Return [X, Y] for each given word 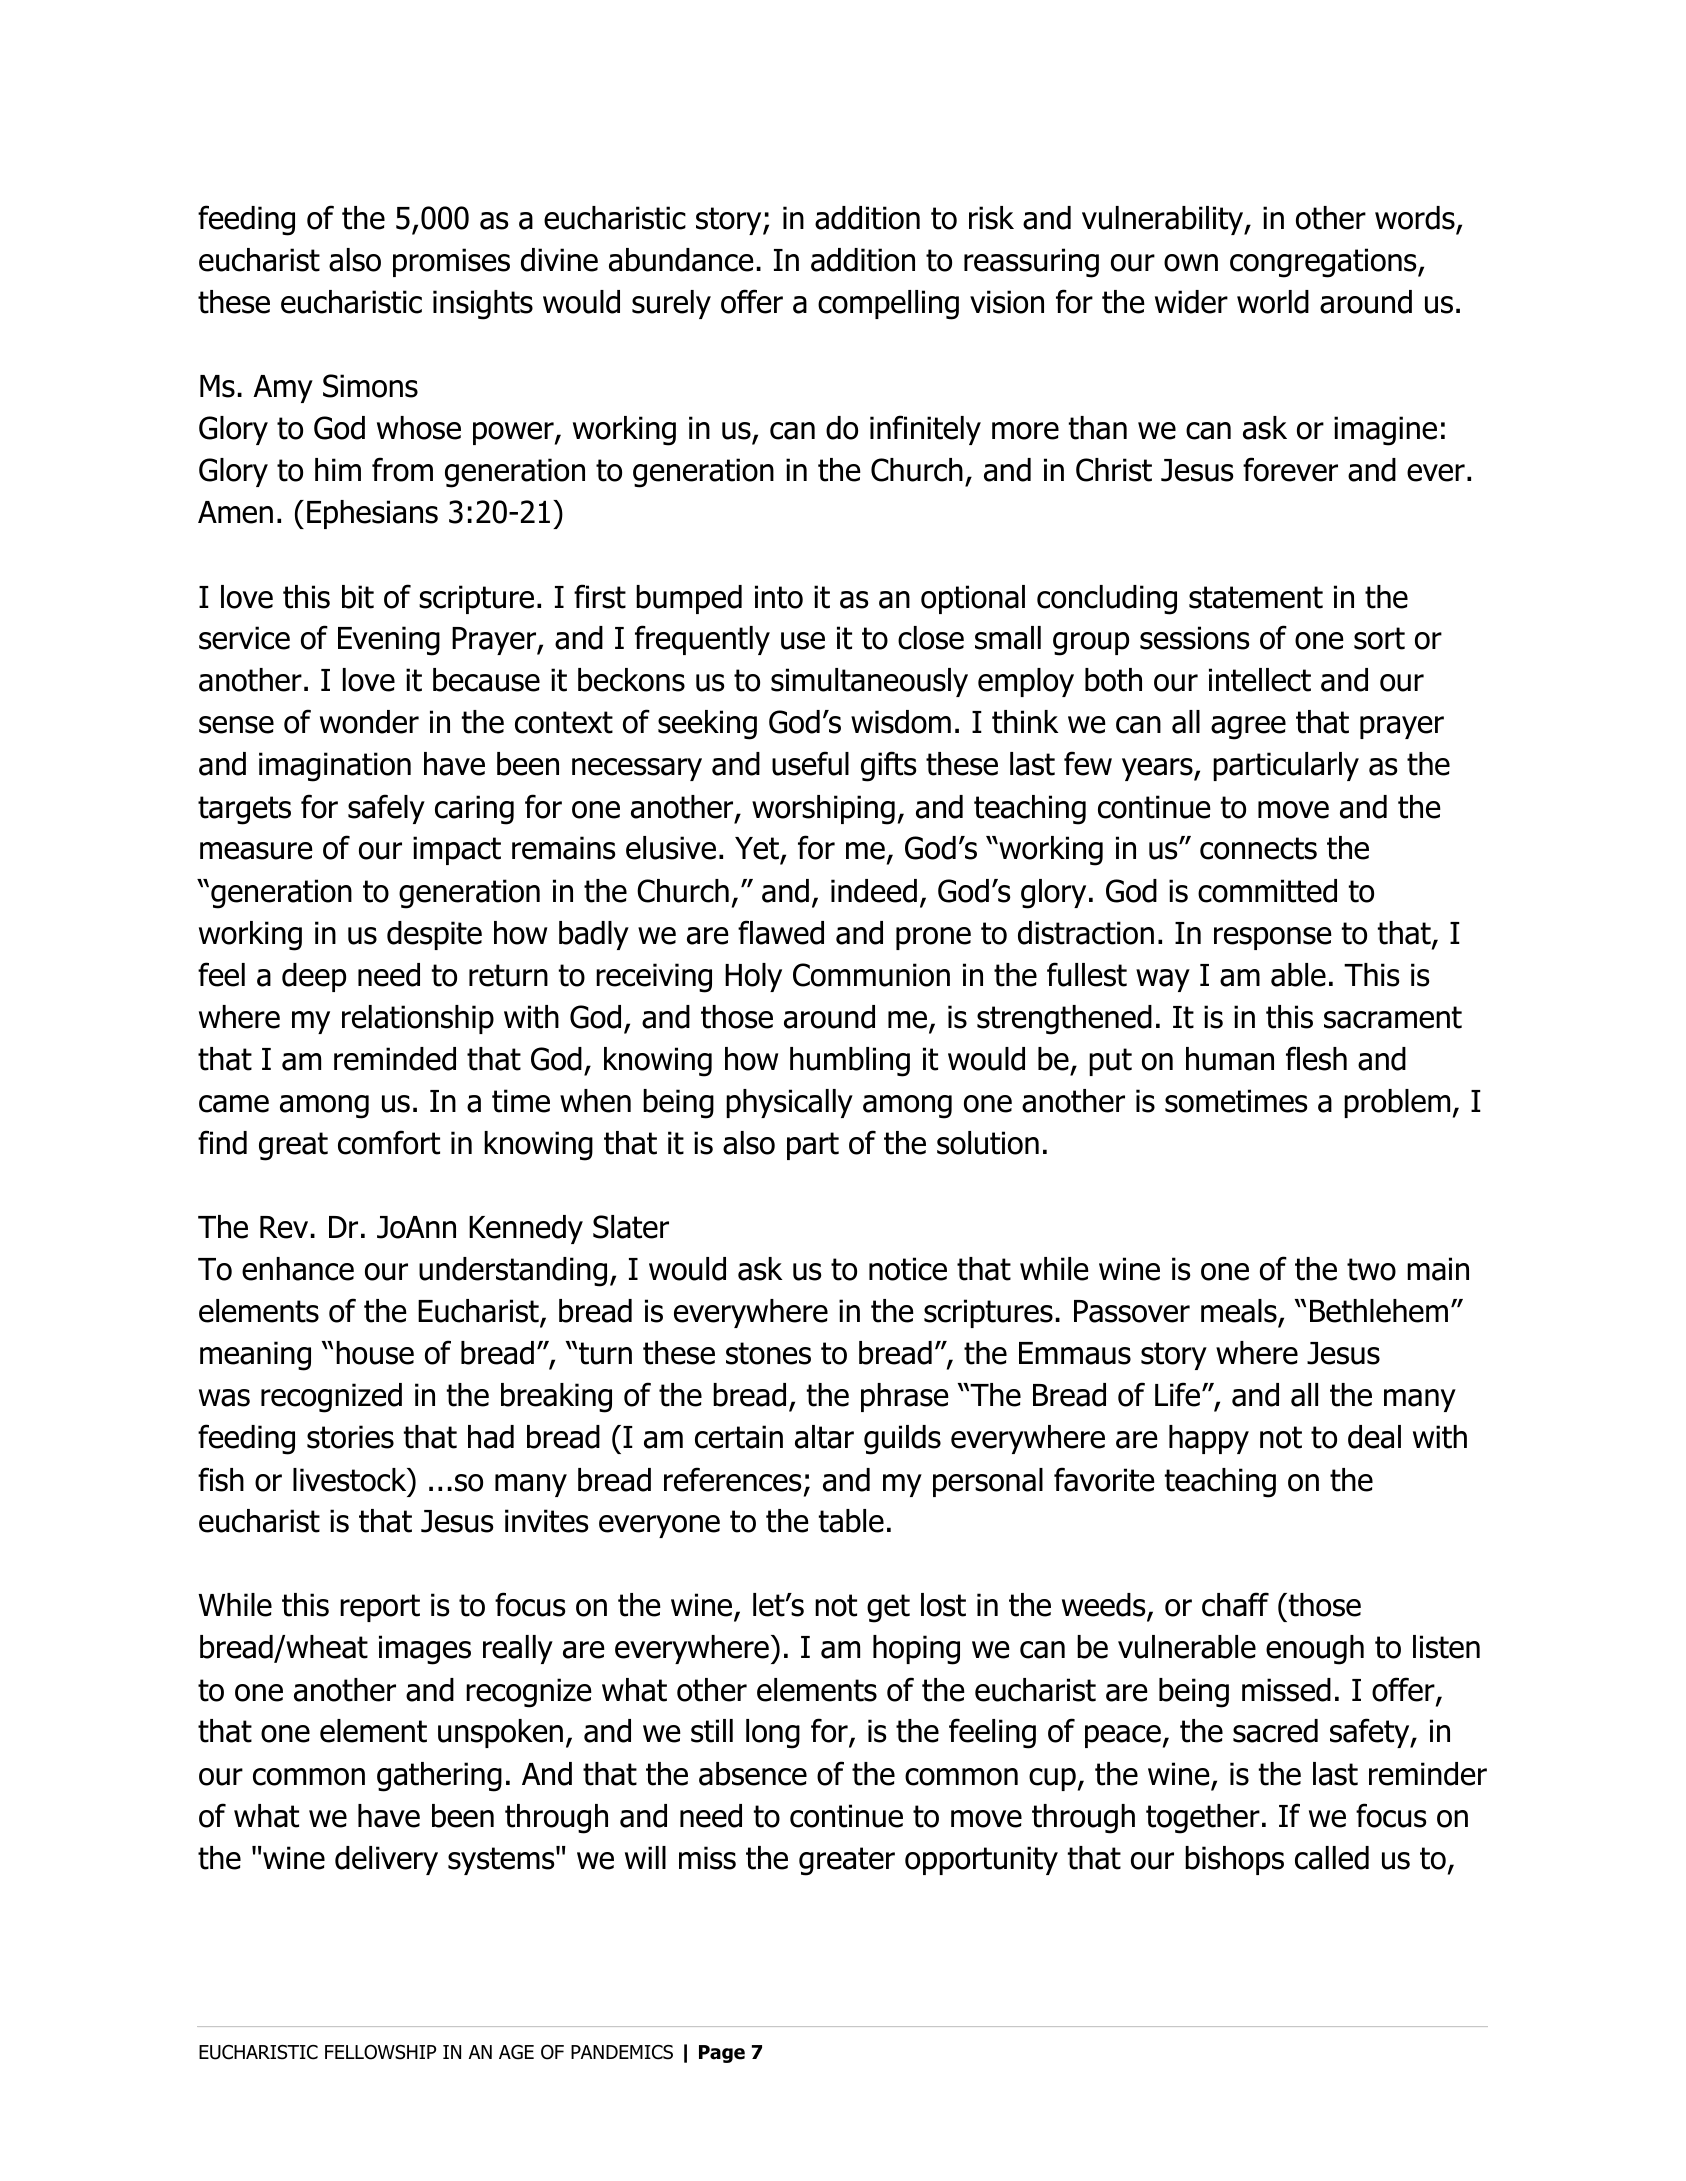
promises [451, 262]
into [779, 597]
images [425, 1650]
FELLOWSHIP [380, 2052]
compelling [888, 305]
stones [768, 1353]
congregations [1324, 263]
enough [1315, 1650]
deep [314, 977]
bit [358, 597]
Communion [871, 975]
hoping [916, 1650]
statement [1256, 597]
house [375, 1353]
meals [1239, 1311]
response [1273, 938]
